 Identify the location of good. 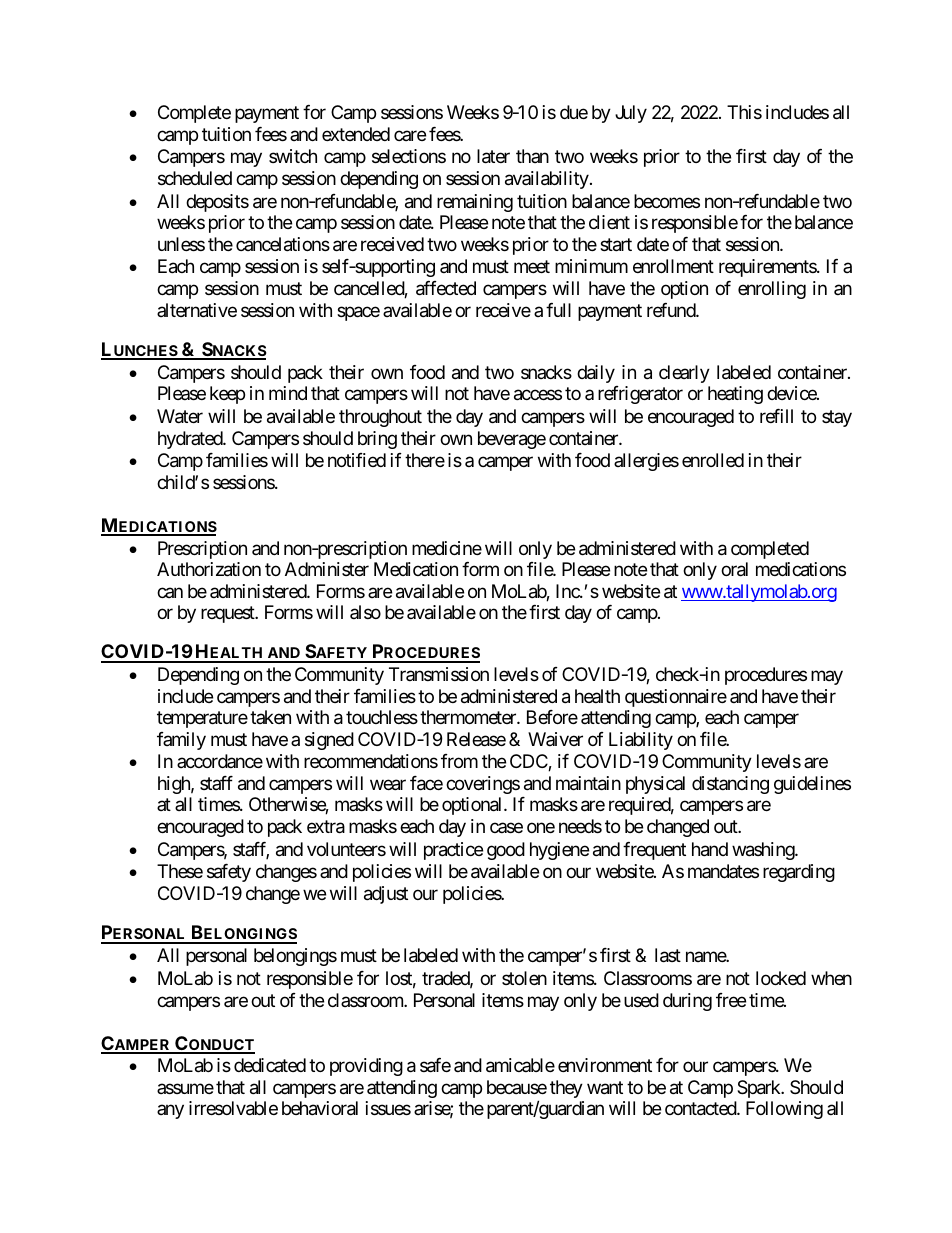
(506, 851).
